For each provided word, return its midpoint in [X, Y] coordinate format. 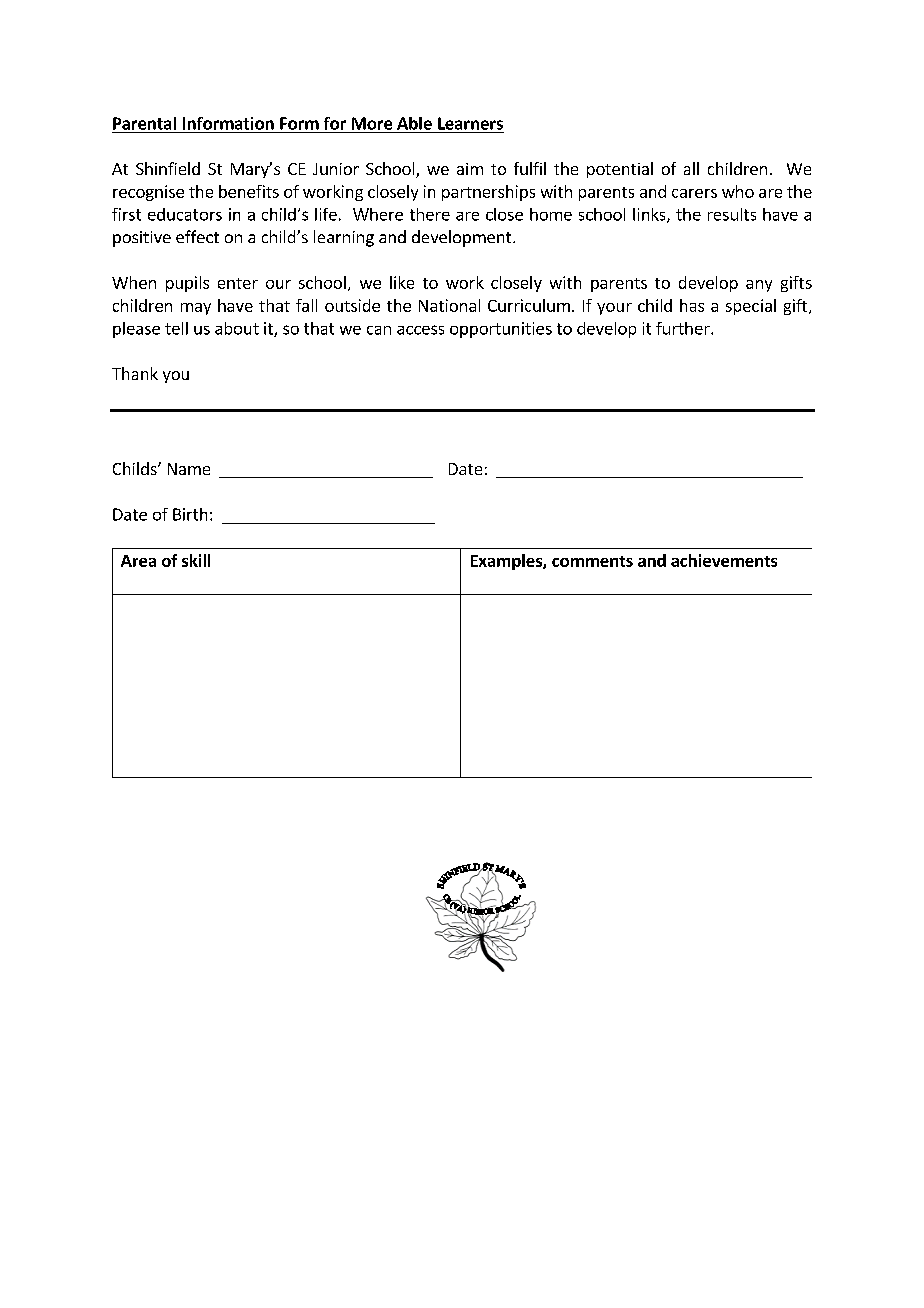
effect [197, 236]
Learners [470, 123]
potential [620, 170]
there [430, 214]
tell [176, 328]
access [420, 330]
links [650, 215]
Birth [190, 514]
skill [196, 560]
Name [189, 469]
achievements [724, 560]
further [684, 328]
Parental [144, 123]
